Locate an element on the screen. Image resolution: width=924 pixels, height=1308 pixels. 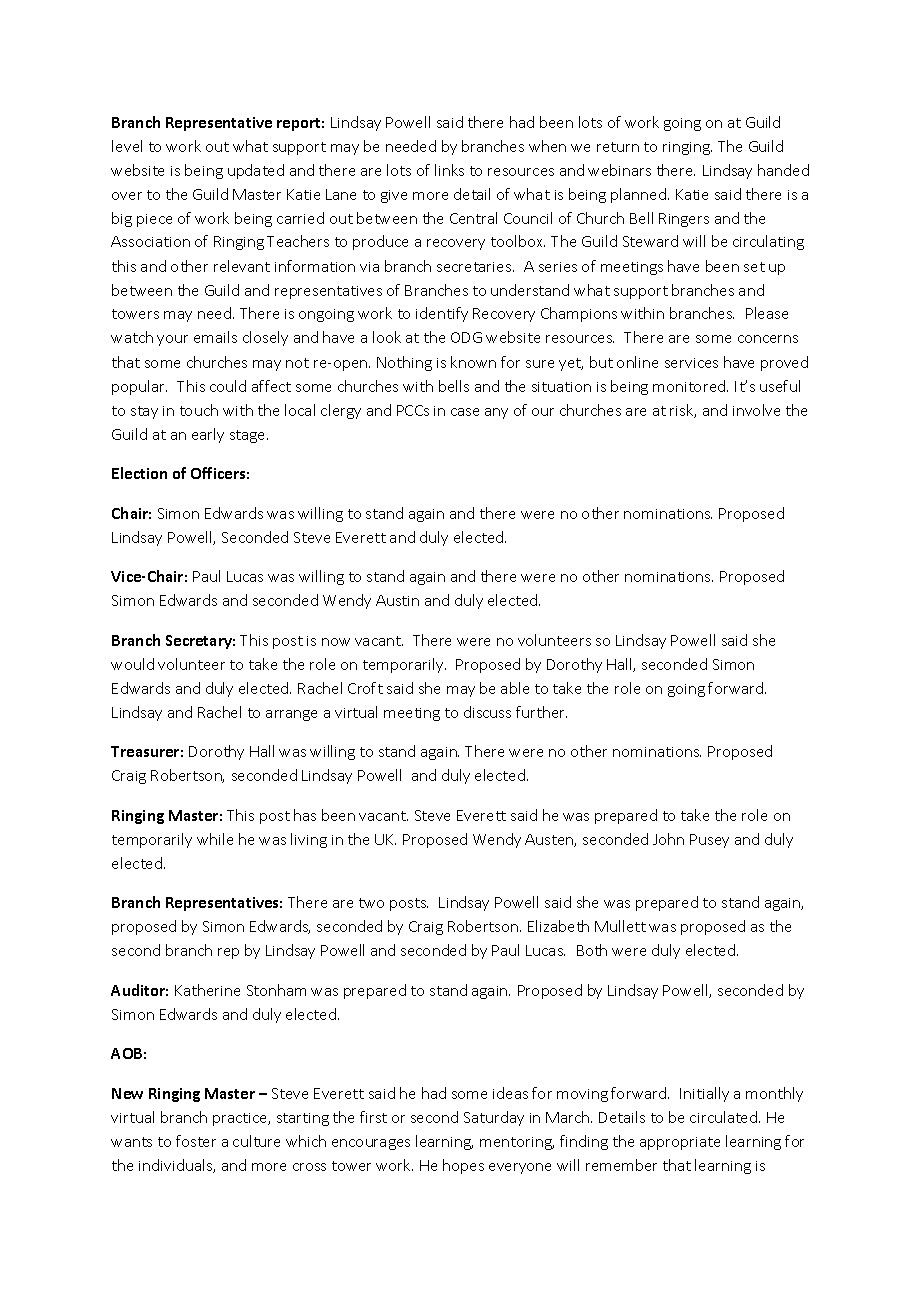
case is located at coordinates (465, 412).
